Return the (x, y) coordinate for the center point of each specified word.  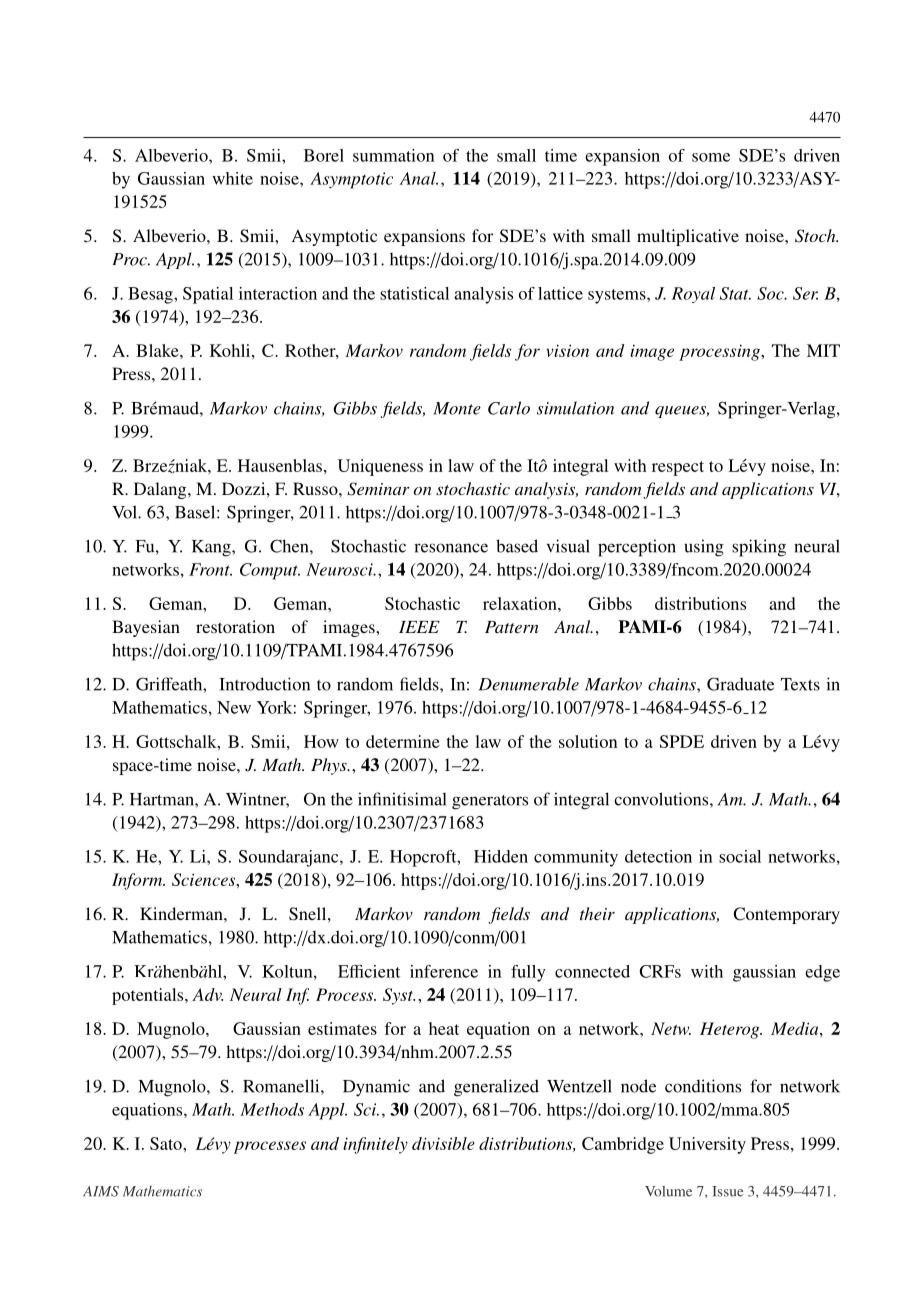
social (740, 856)
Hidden (501, 856)
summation (393, 155)
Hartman (163, 799)
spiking (759, 548)
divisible (443, 1143)
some (711, 157)
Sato (167, 1143)
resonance (451, 548)
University (707, 1145)
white (232, 178)
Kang (212, 548)
